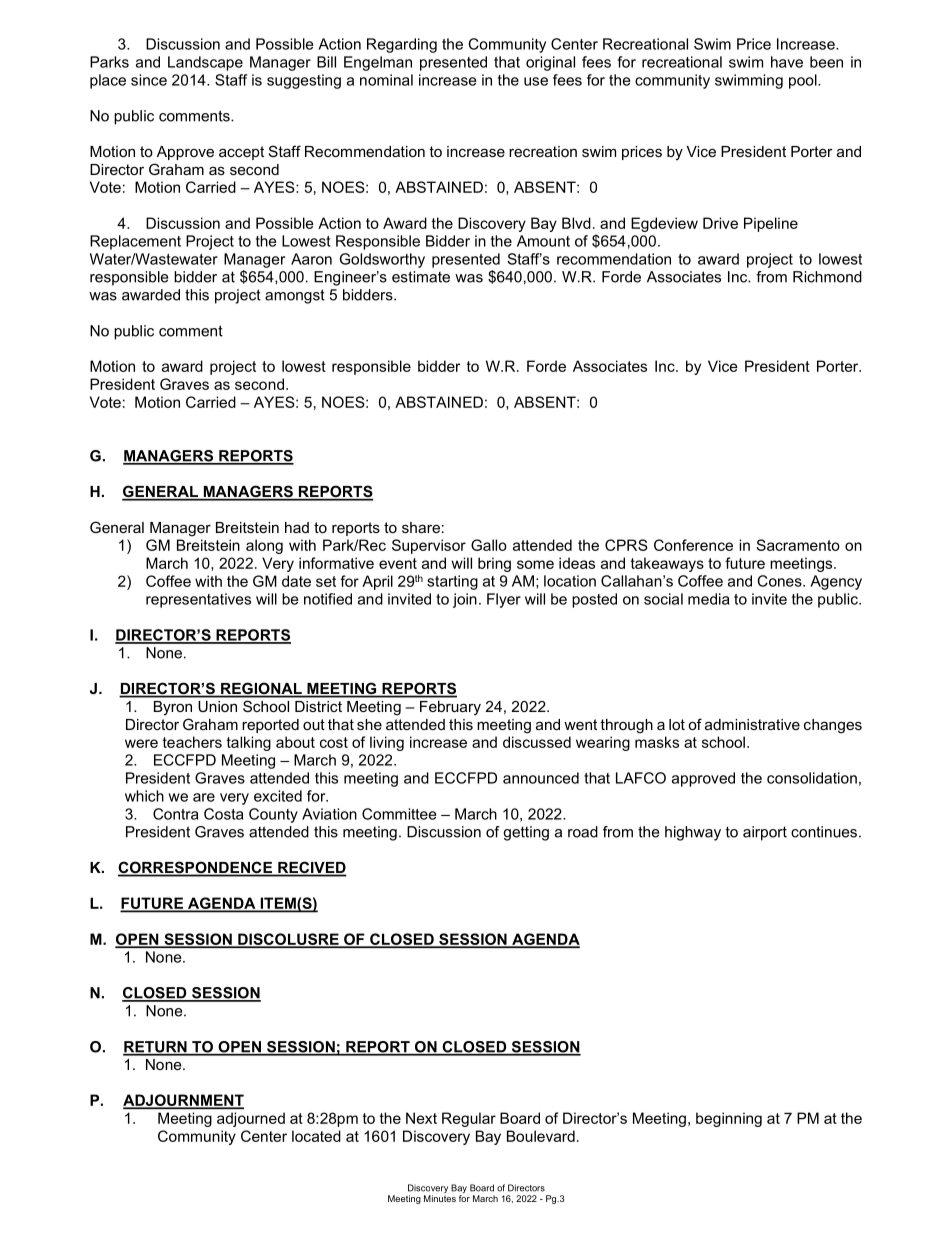 Image resolution: width=952 pixels, height=1233 pixels. Describe the element at coordinates (787, 62) in the image. I see `have` at that location.
